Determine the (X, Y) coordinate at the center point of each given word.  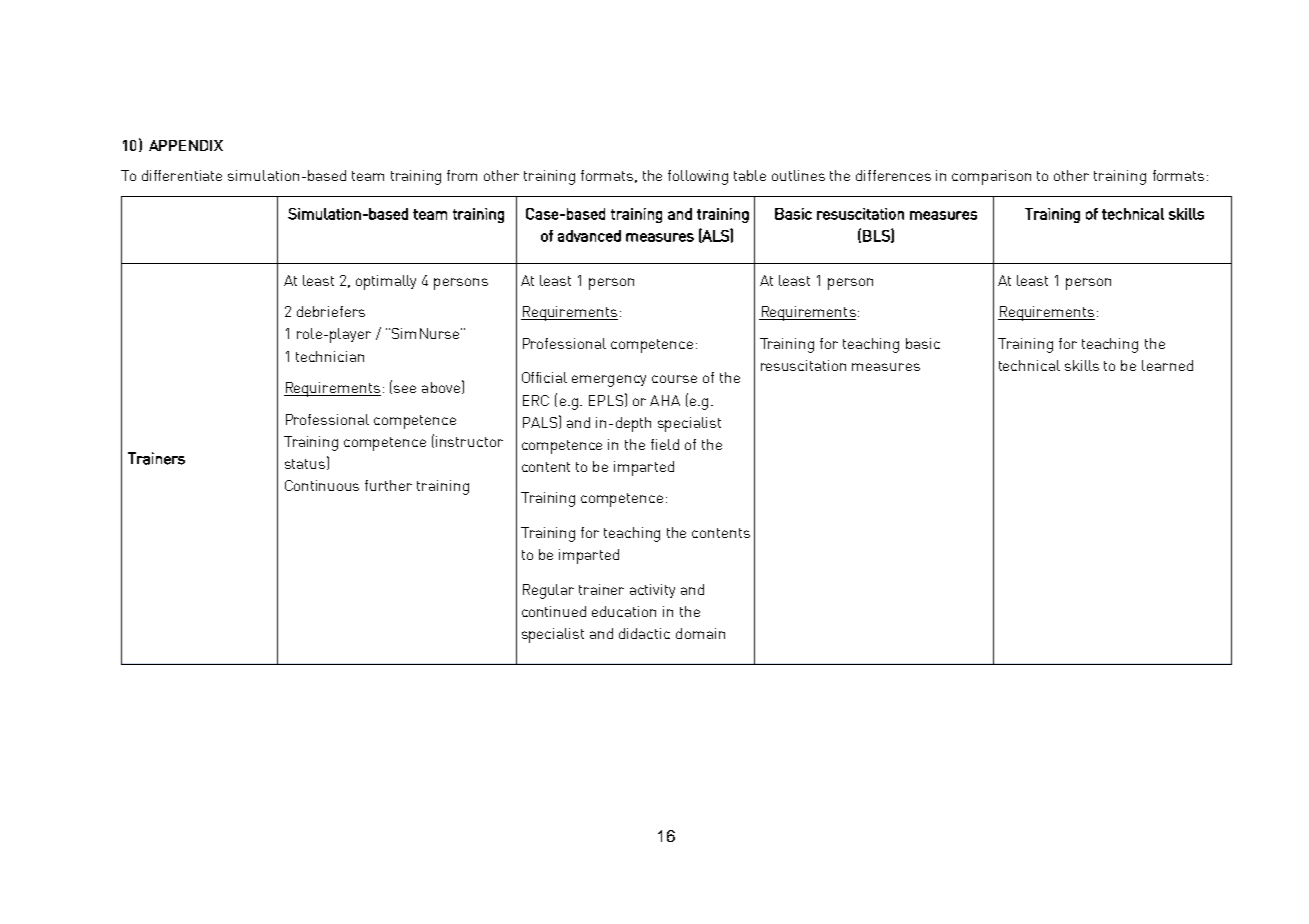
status (306, 463)
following (698, 177)
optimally (386, 282)
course (674, 379)
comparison (991, 177)
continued (554, 611)
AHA (665, 400)
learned (1167, 365)
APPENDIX (186, 145)
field (665, 444)
